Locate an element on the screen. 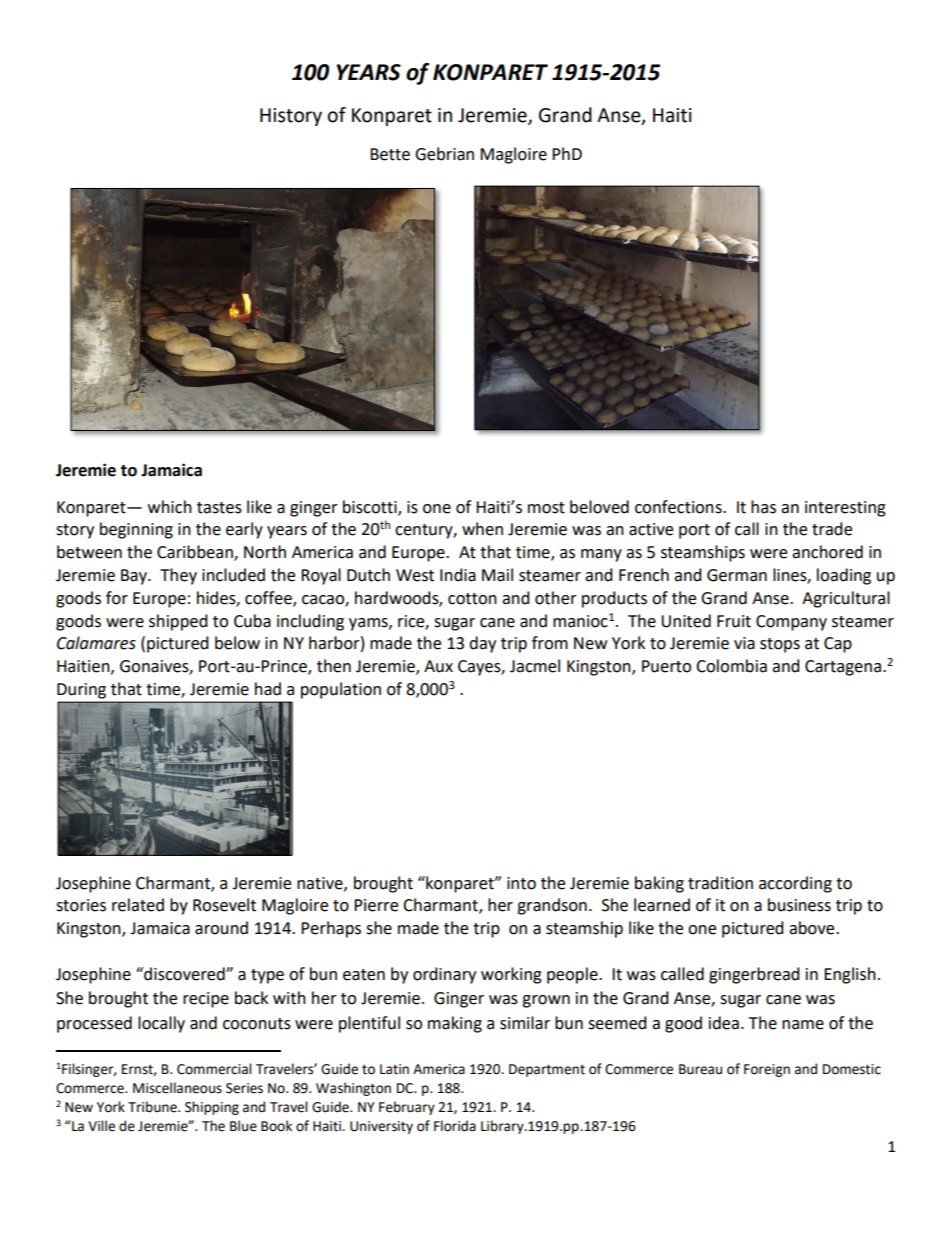  Bette is located at coordinates (390, 154).
